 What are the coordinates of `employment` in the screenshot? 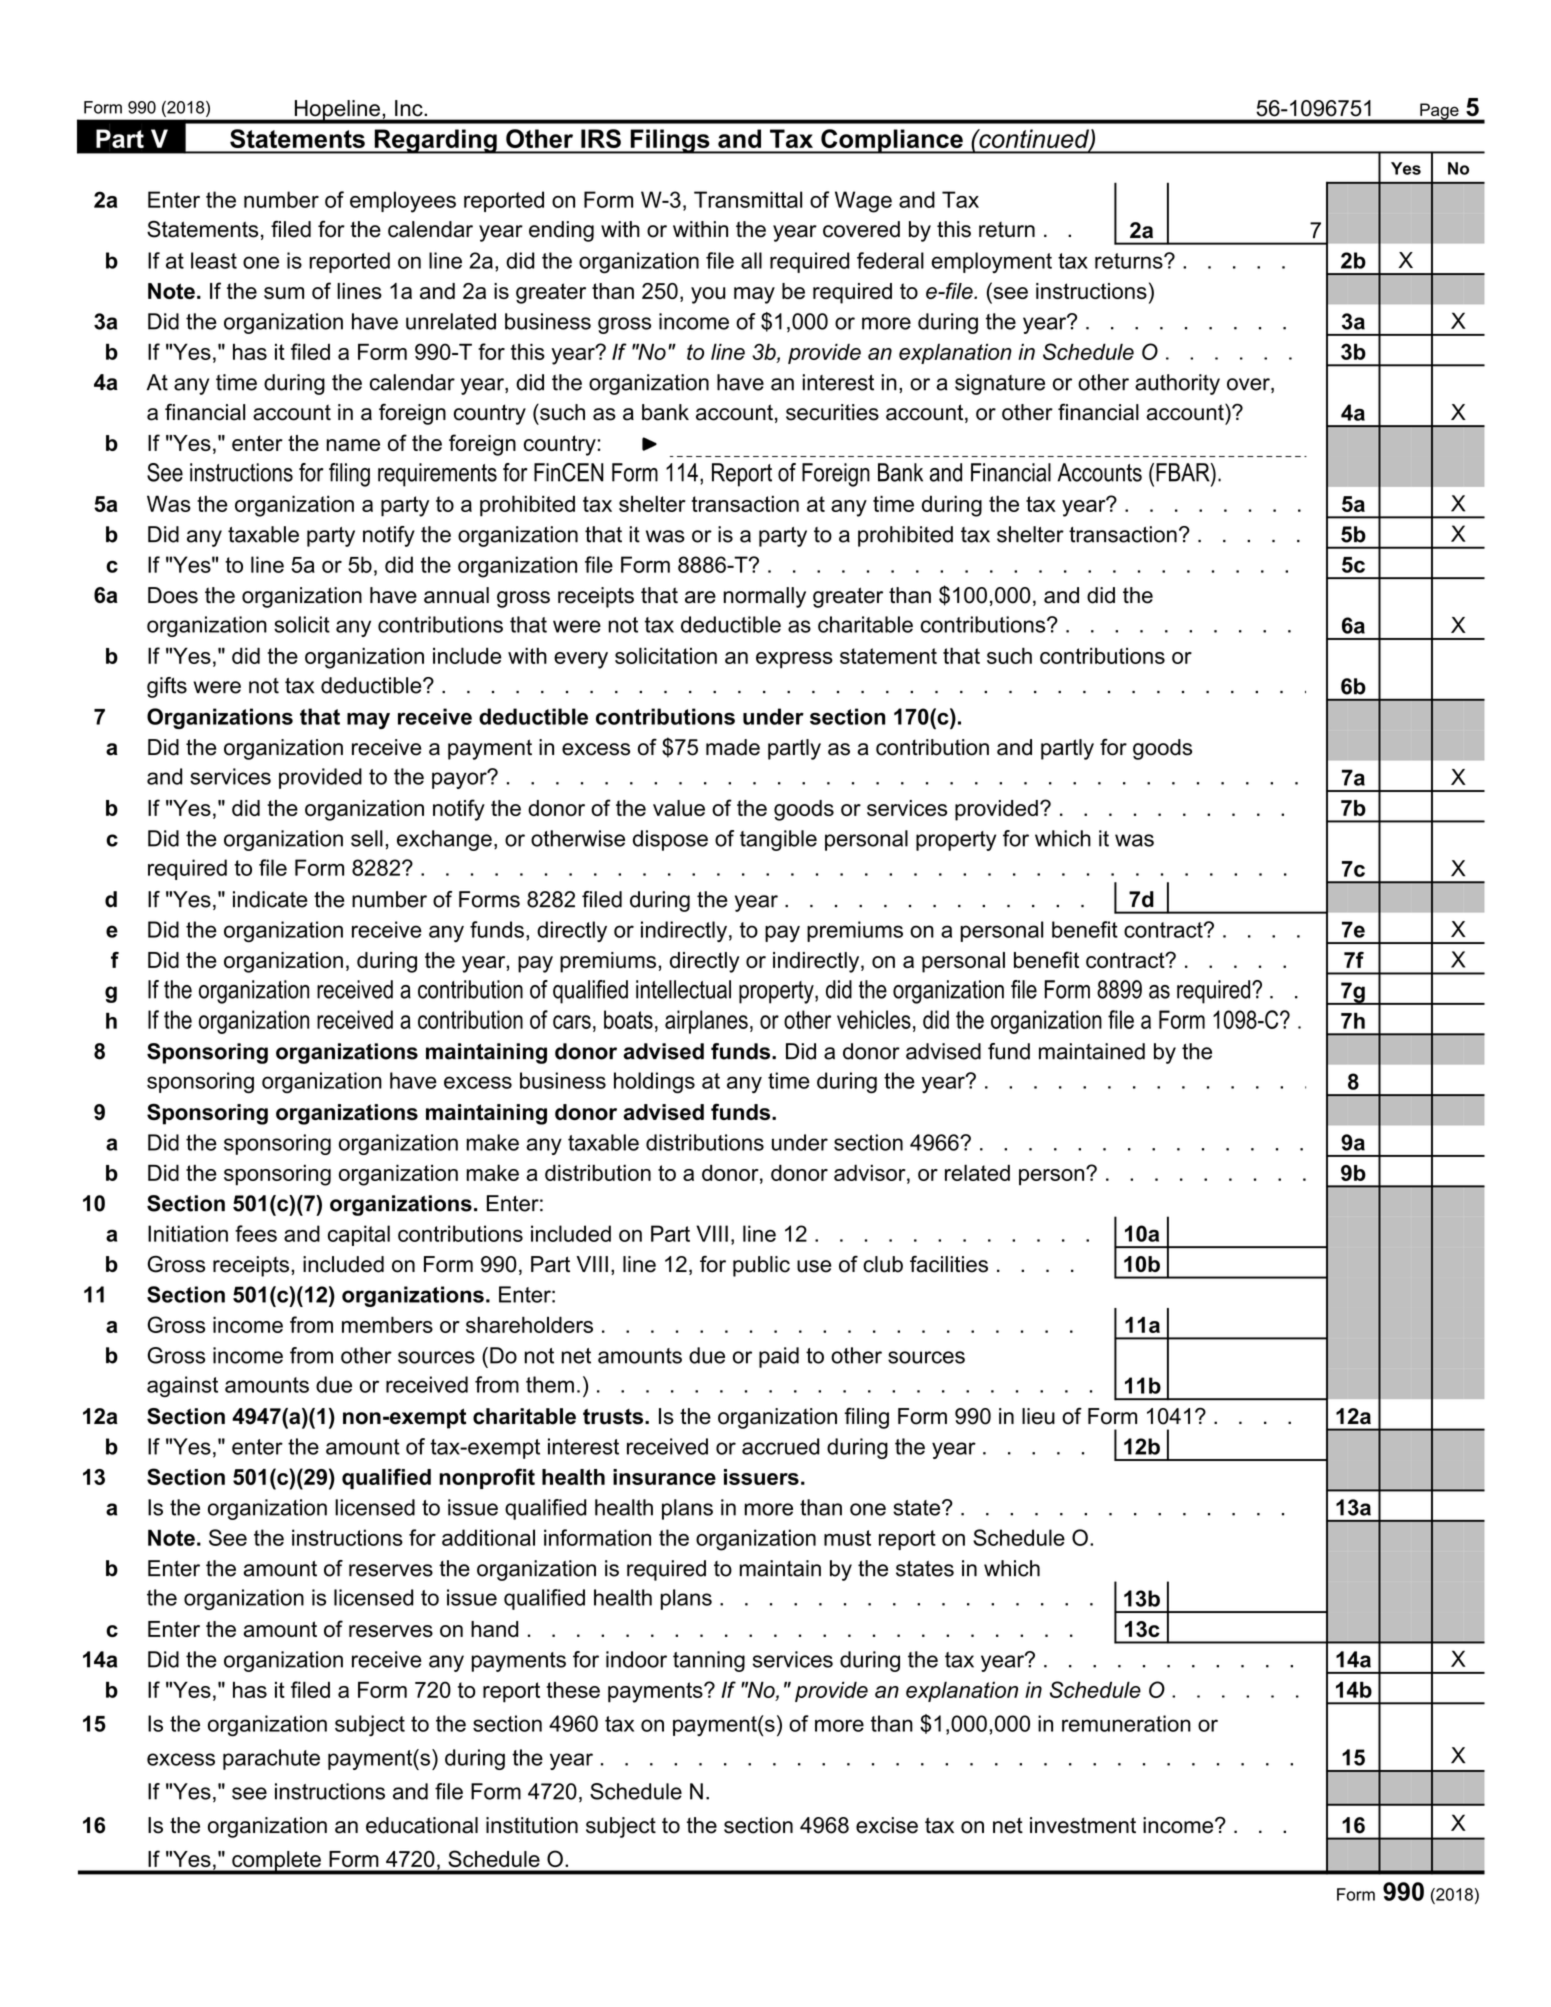 It's located at (991, 262).
